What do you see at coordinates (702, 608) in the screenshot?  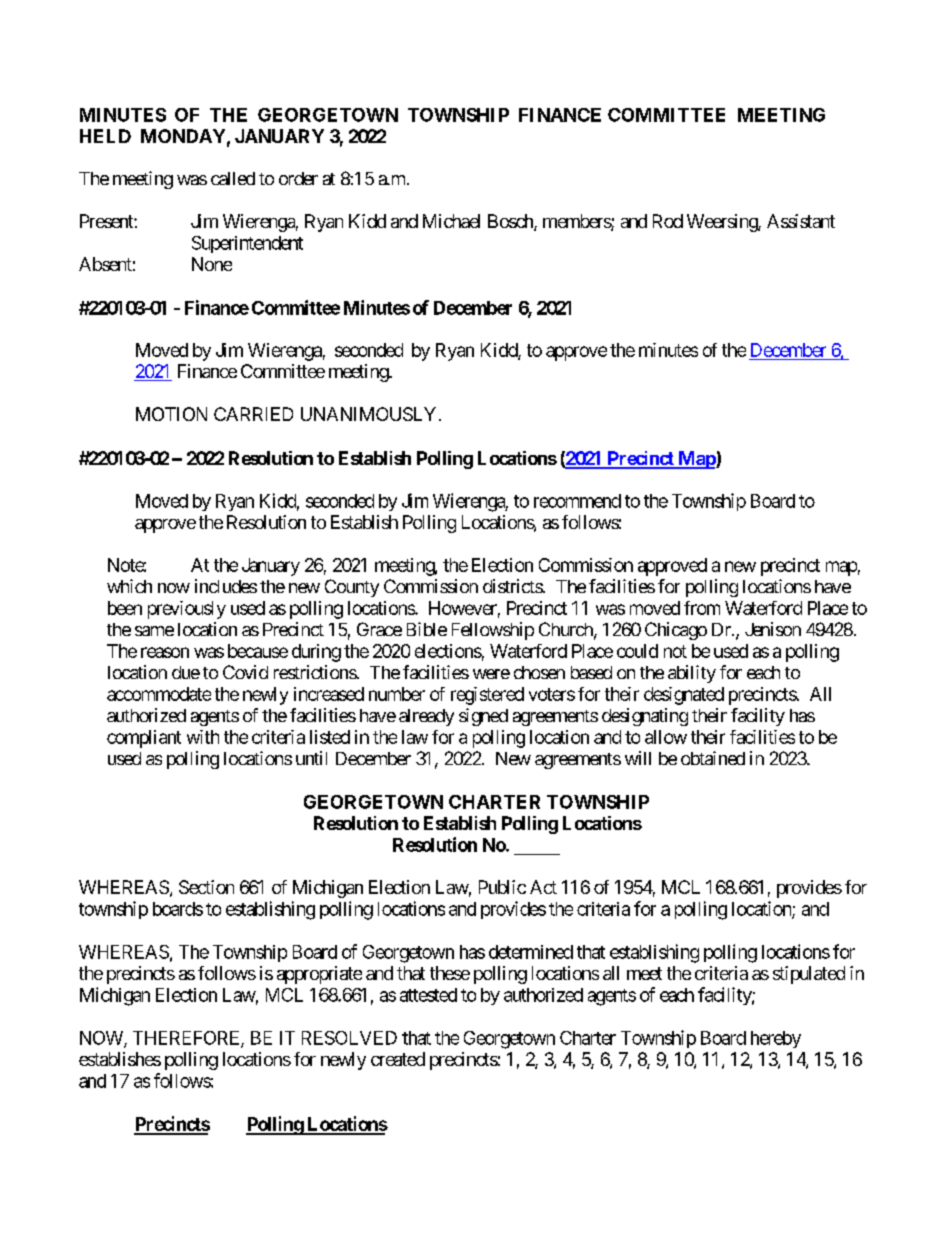 I see `from` at bounding box center [702, 608].
